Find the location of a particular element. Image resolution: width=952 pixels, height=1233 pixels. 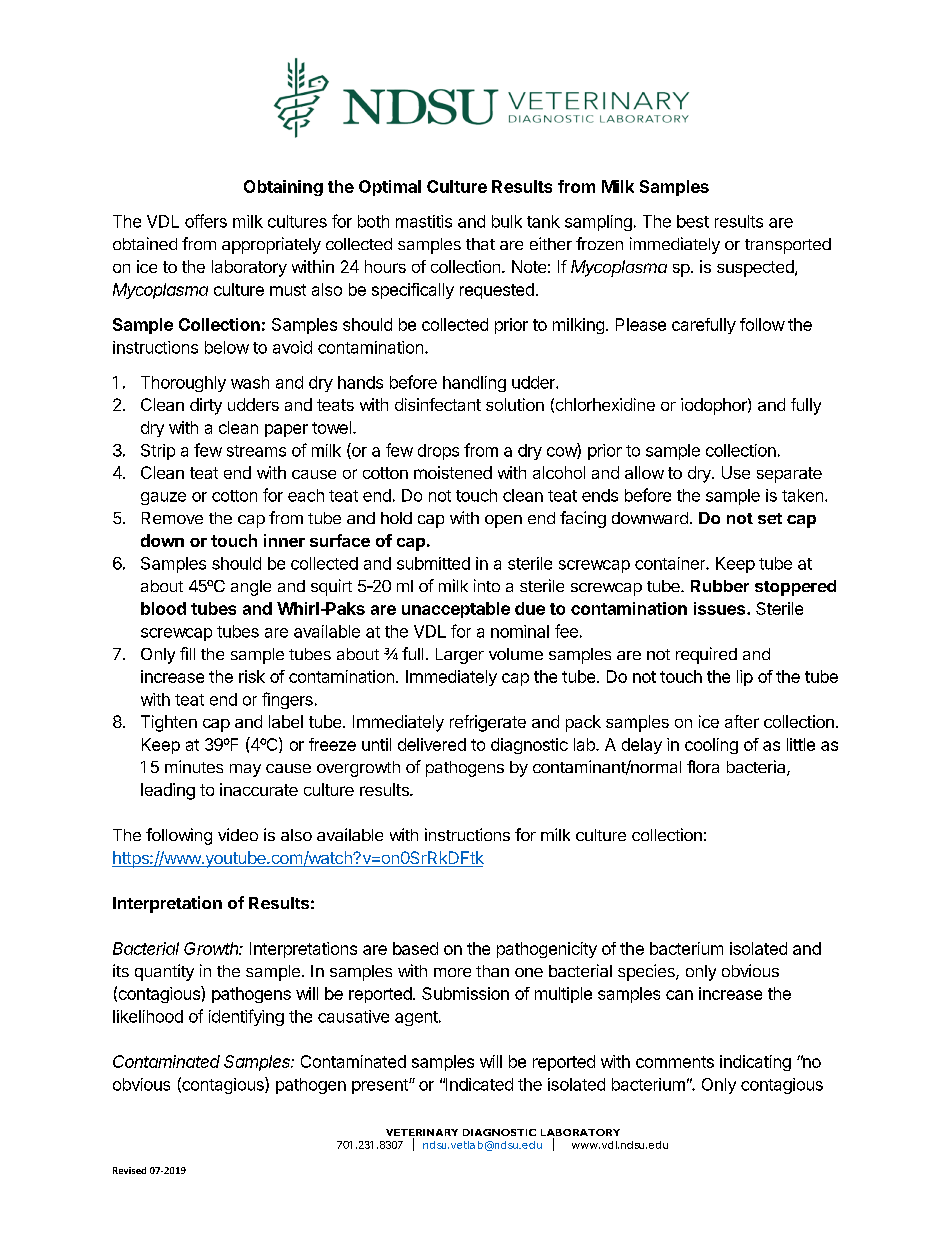

offers is located at coordinates (206, 221).
